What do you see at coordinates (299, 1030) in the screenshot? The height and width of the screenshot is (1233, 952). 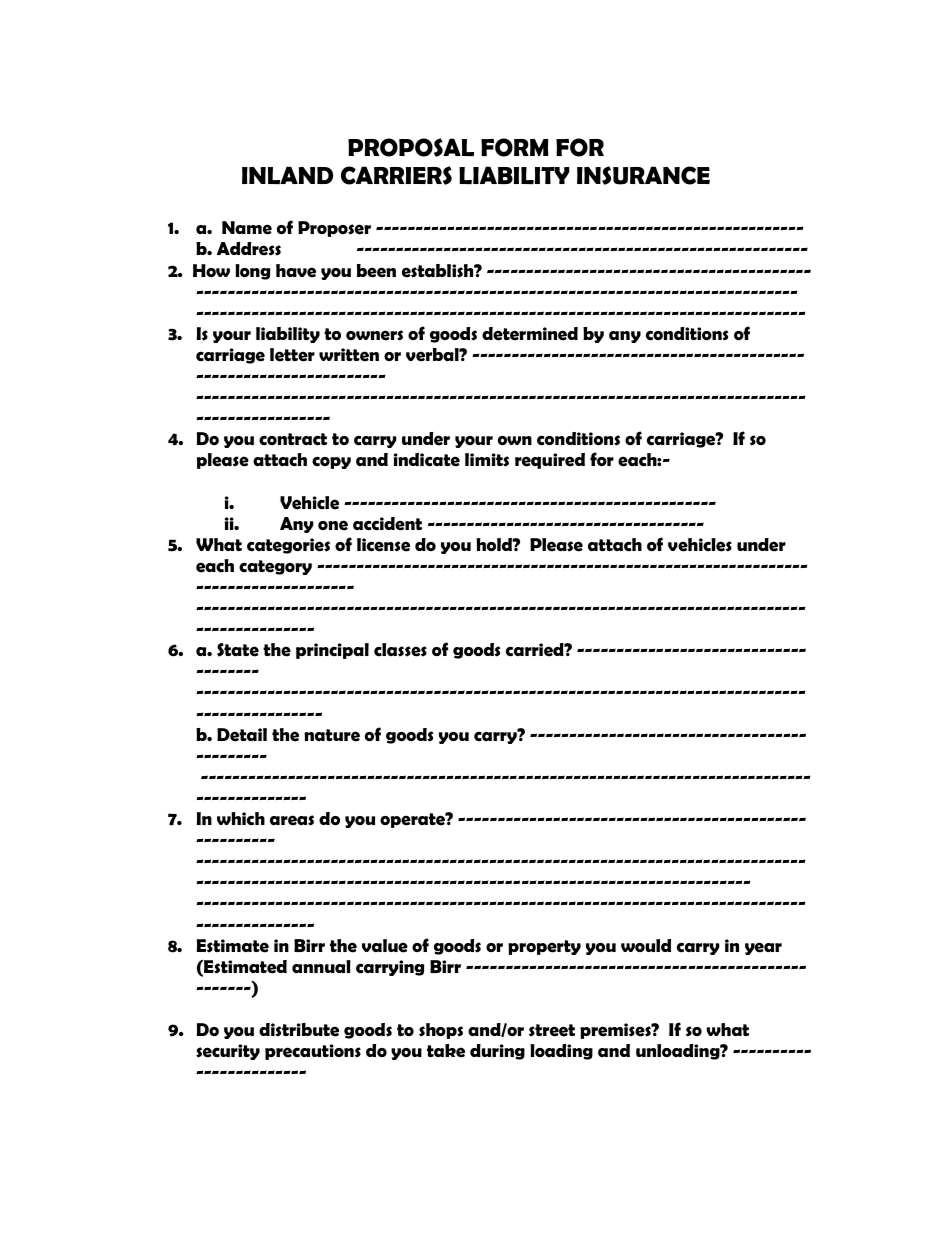 I see `distribute` at bounding box center [299, 1030].
